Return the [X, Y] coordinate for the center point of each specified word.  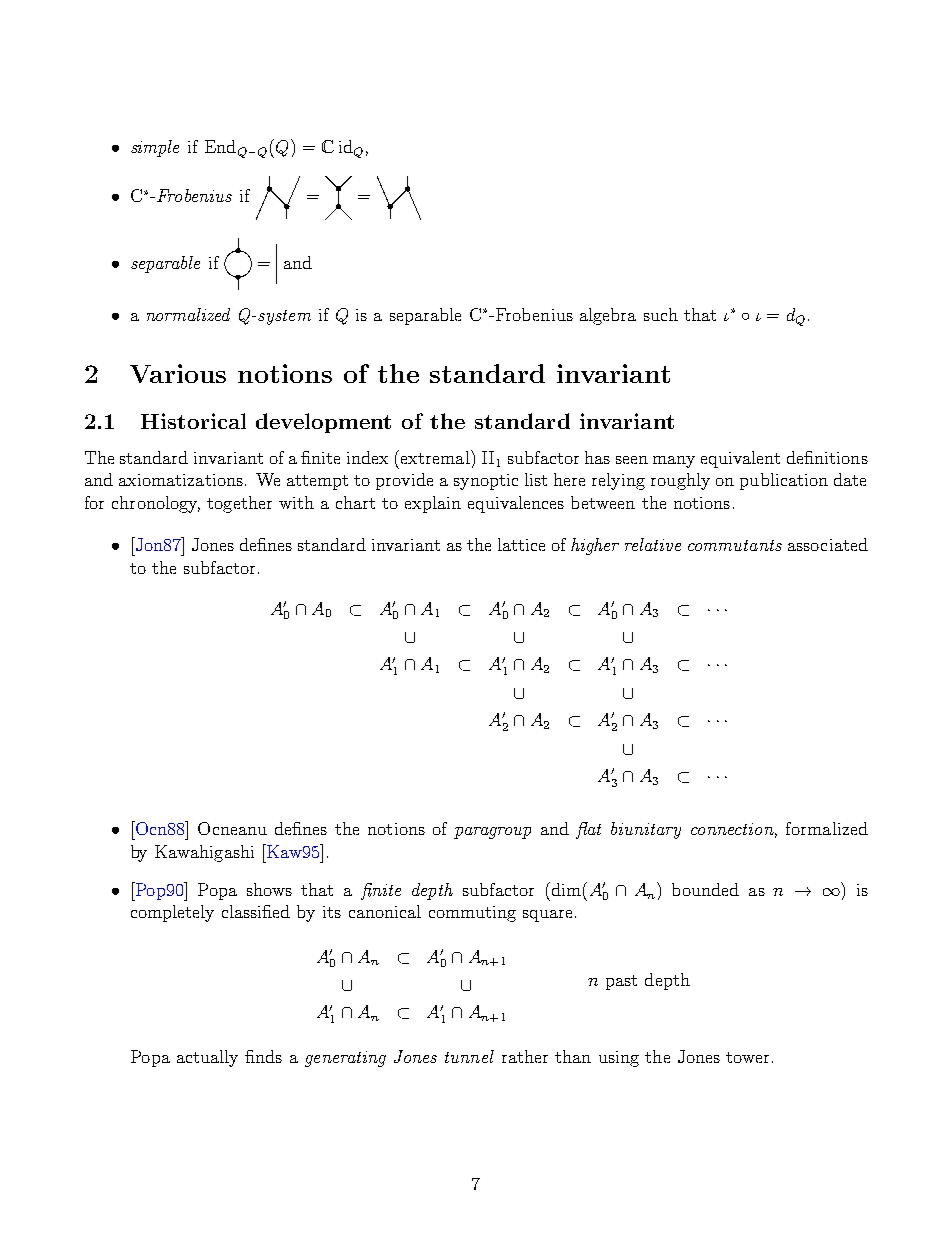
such [661, 314]
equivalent [740, 459]
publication [784, 481]
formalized [827, 828]
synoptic [486, 482]
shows [269, 889]
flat [588, 830]
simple [155, 148]
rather [525, 1056]
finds [263, 1056]
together [239, 504]
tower [747, 1057]
